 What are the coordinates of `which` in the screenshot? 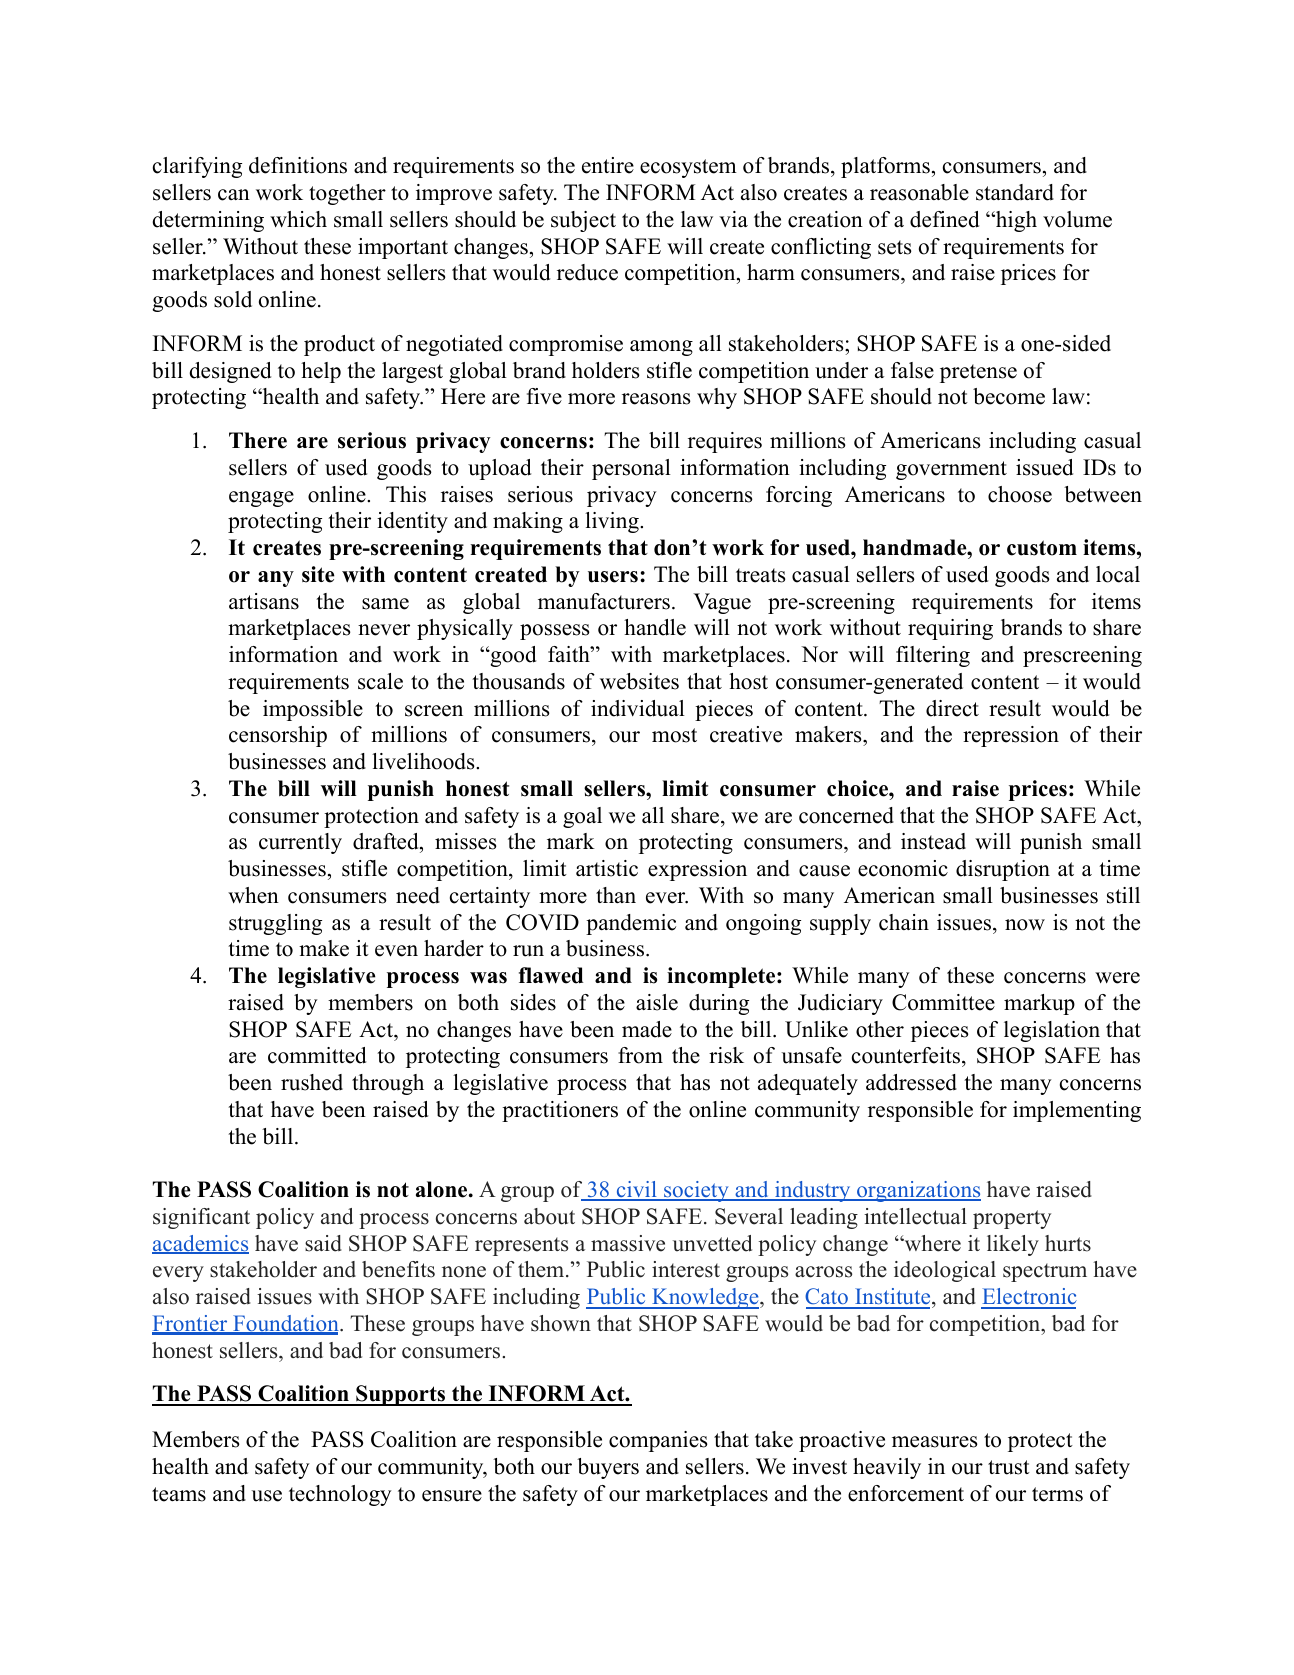 It's located at (298, 219).
